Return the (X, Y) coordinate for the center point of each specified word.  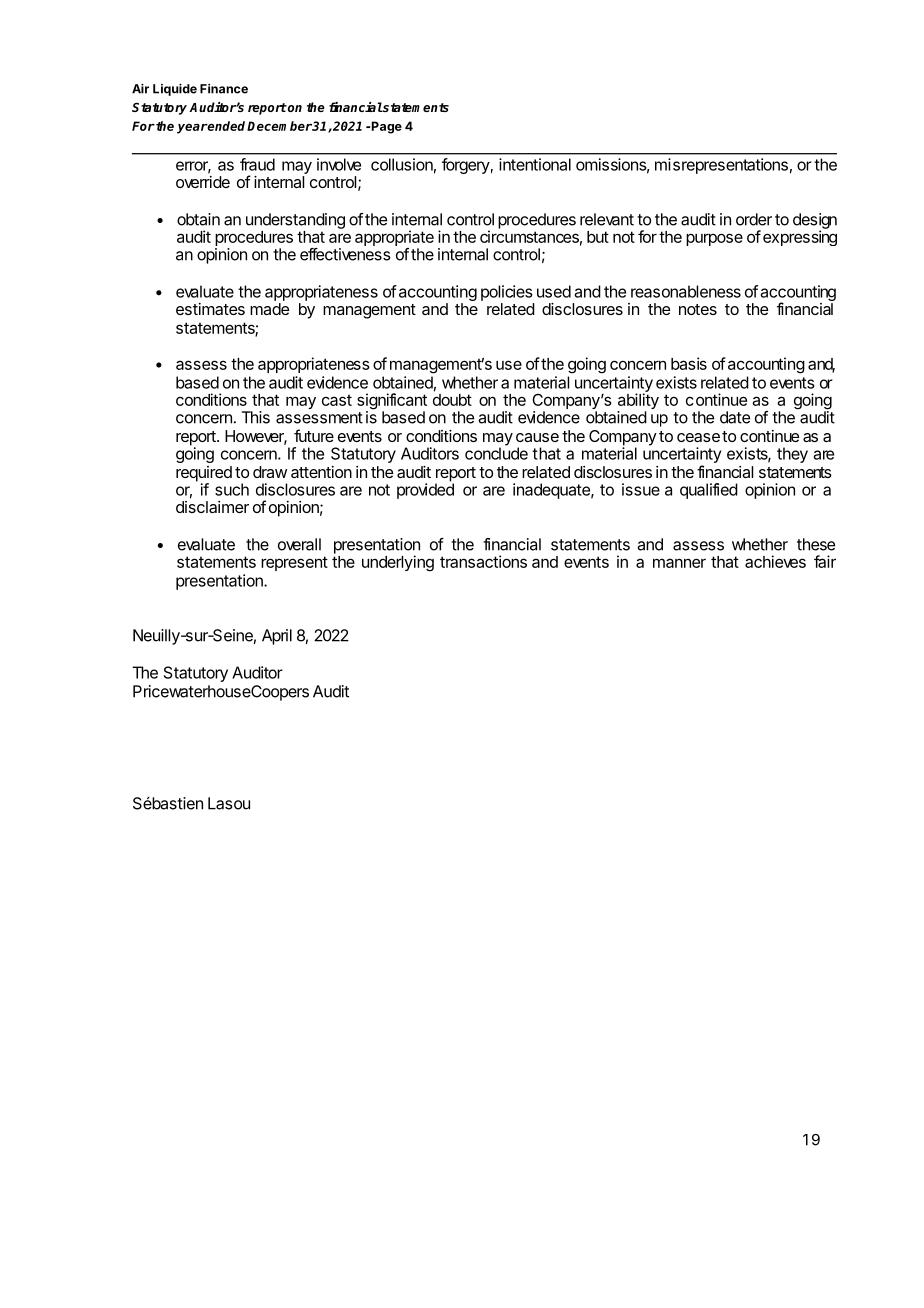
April (277, 637)
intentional (535, 164)
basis (689, 363)
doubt (452, 400)
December (279, 126)
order (754, 219)
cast (337, 400)
